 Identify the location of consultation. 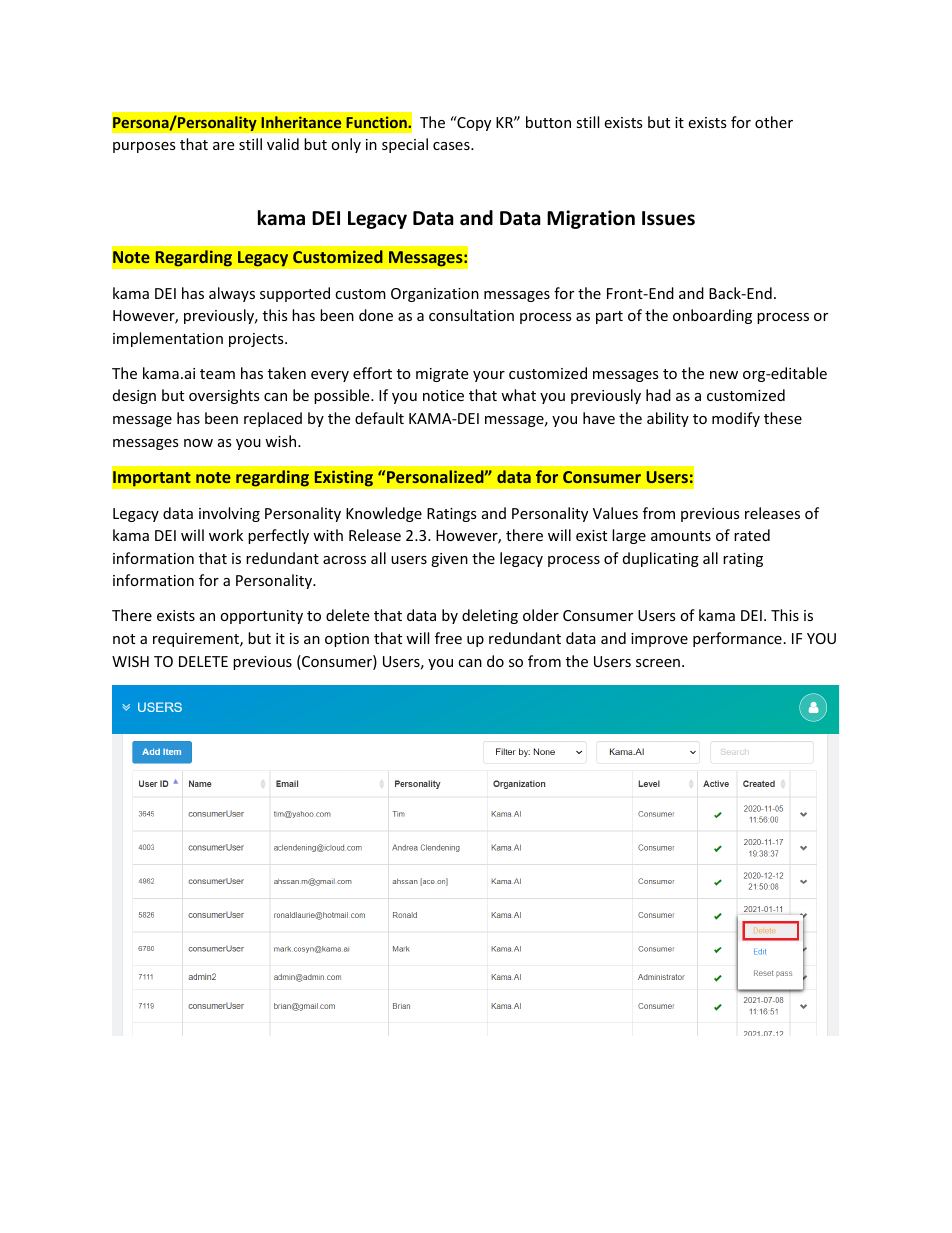
(471, 315).
